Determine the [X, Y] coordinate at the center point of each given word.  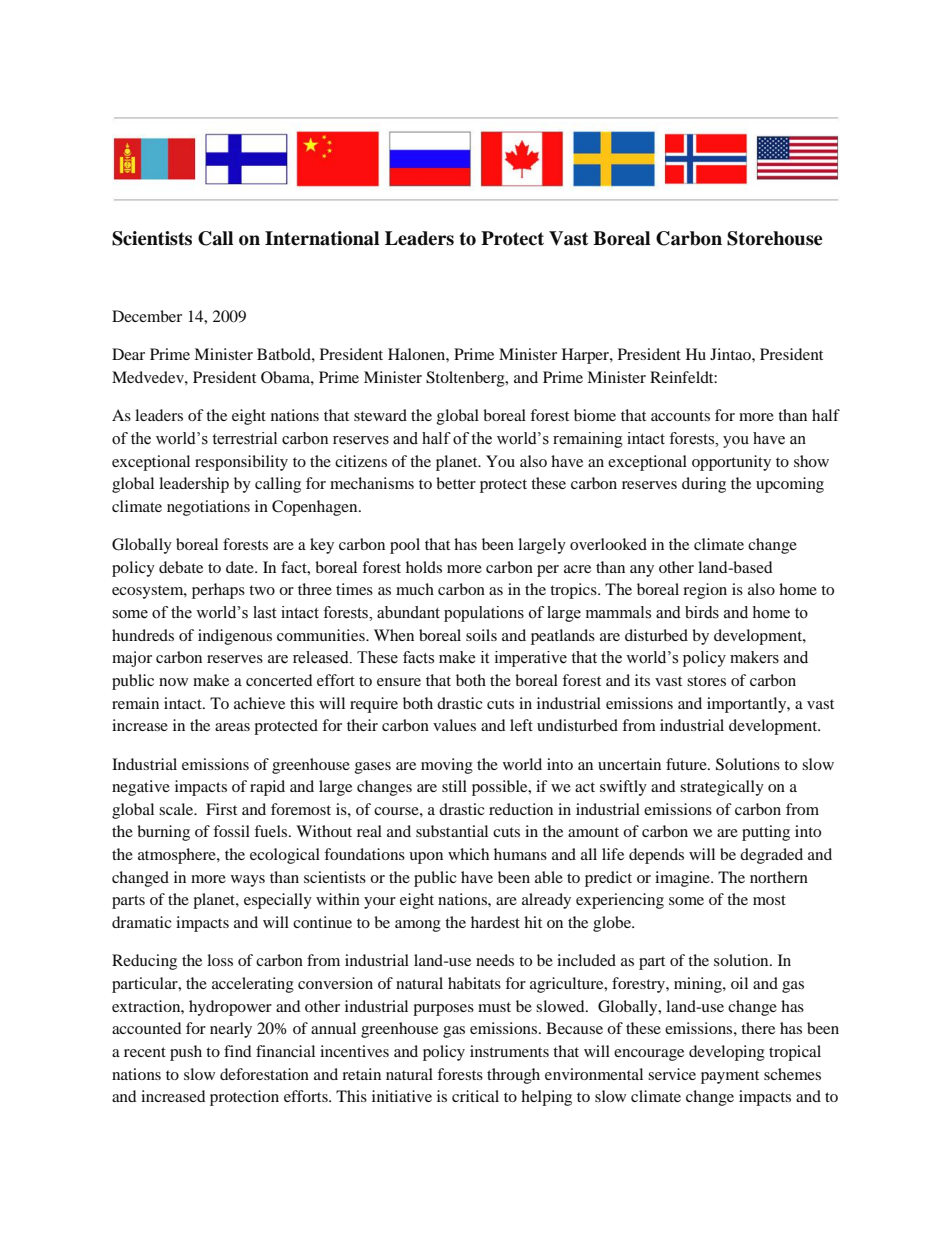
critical [475, 1096]
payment [730, 1077]
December [147, 316]
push [186, 1053]
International [322, 238]
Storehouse [775, 238]
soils [481, 635]
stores [706, 681]
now [173, 682]
